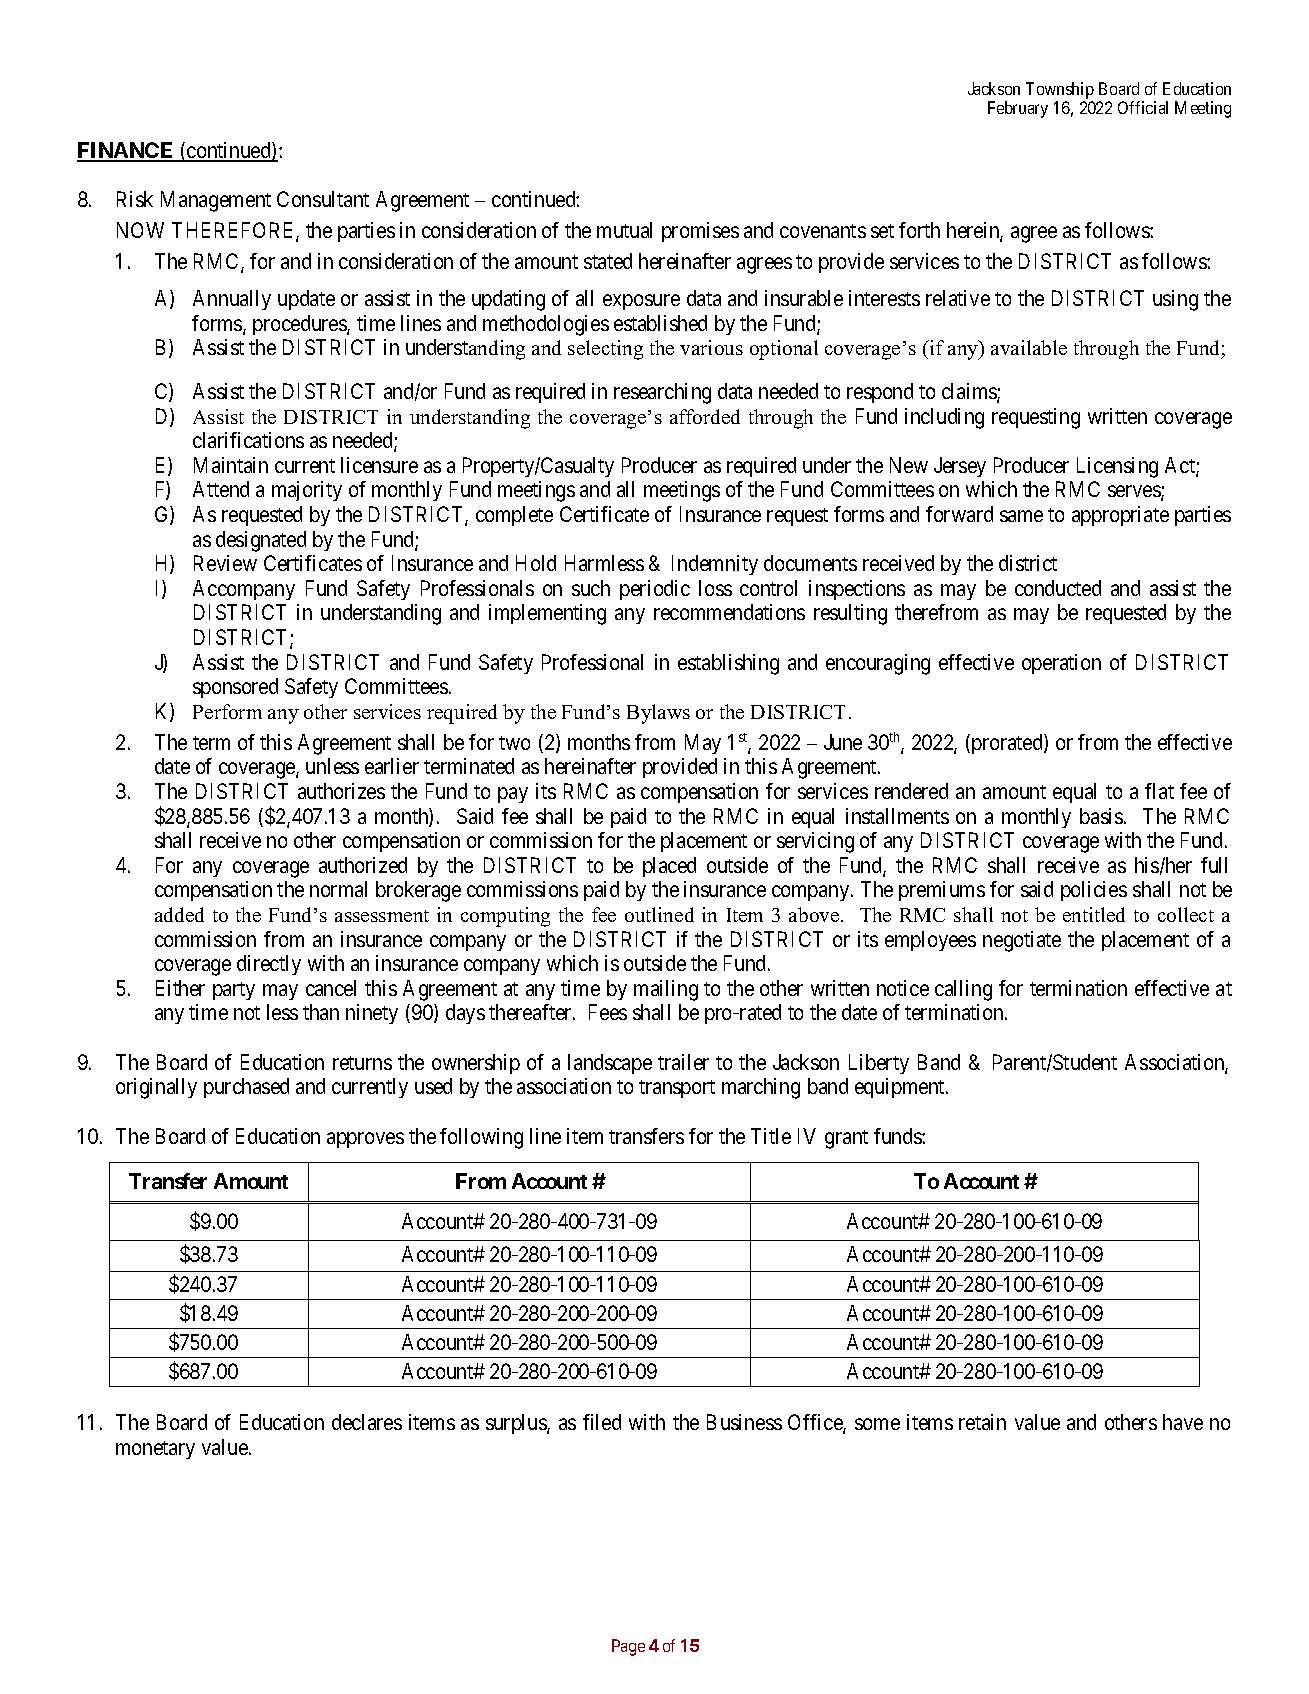  Describe the element at coordinates (1094, 891) in the document. I see `policies` at that location.
